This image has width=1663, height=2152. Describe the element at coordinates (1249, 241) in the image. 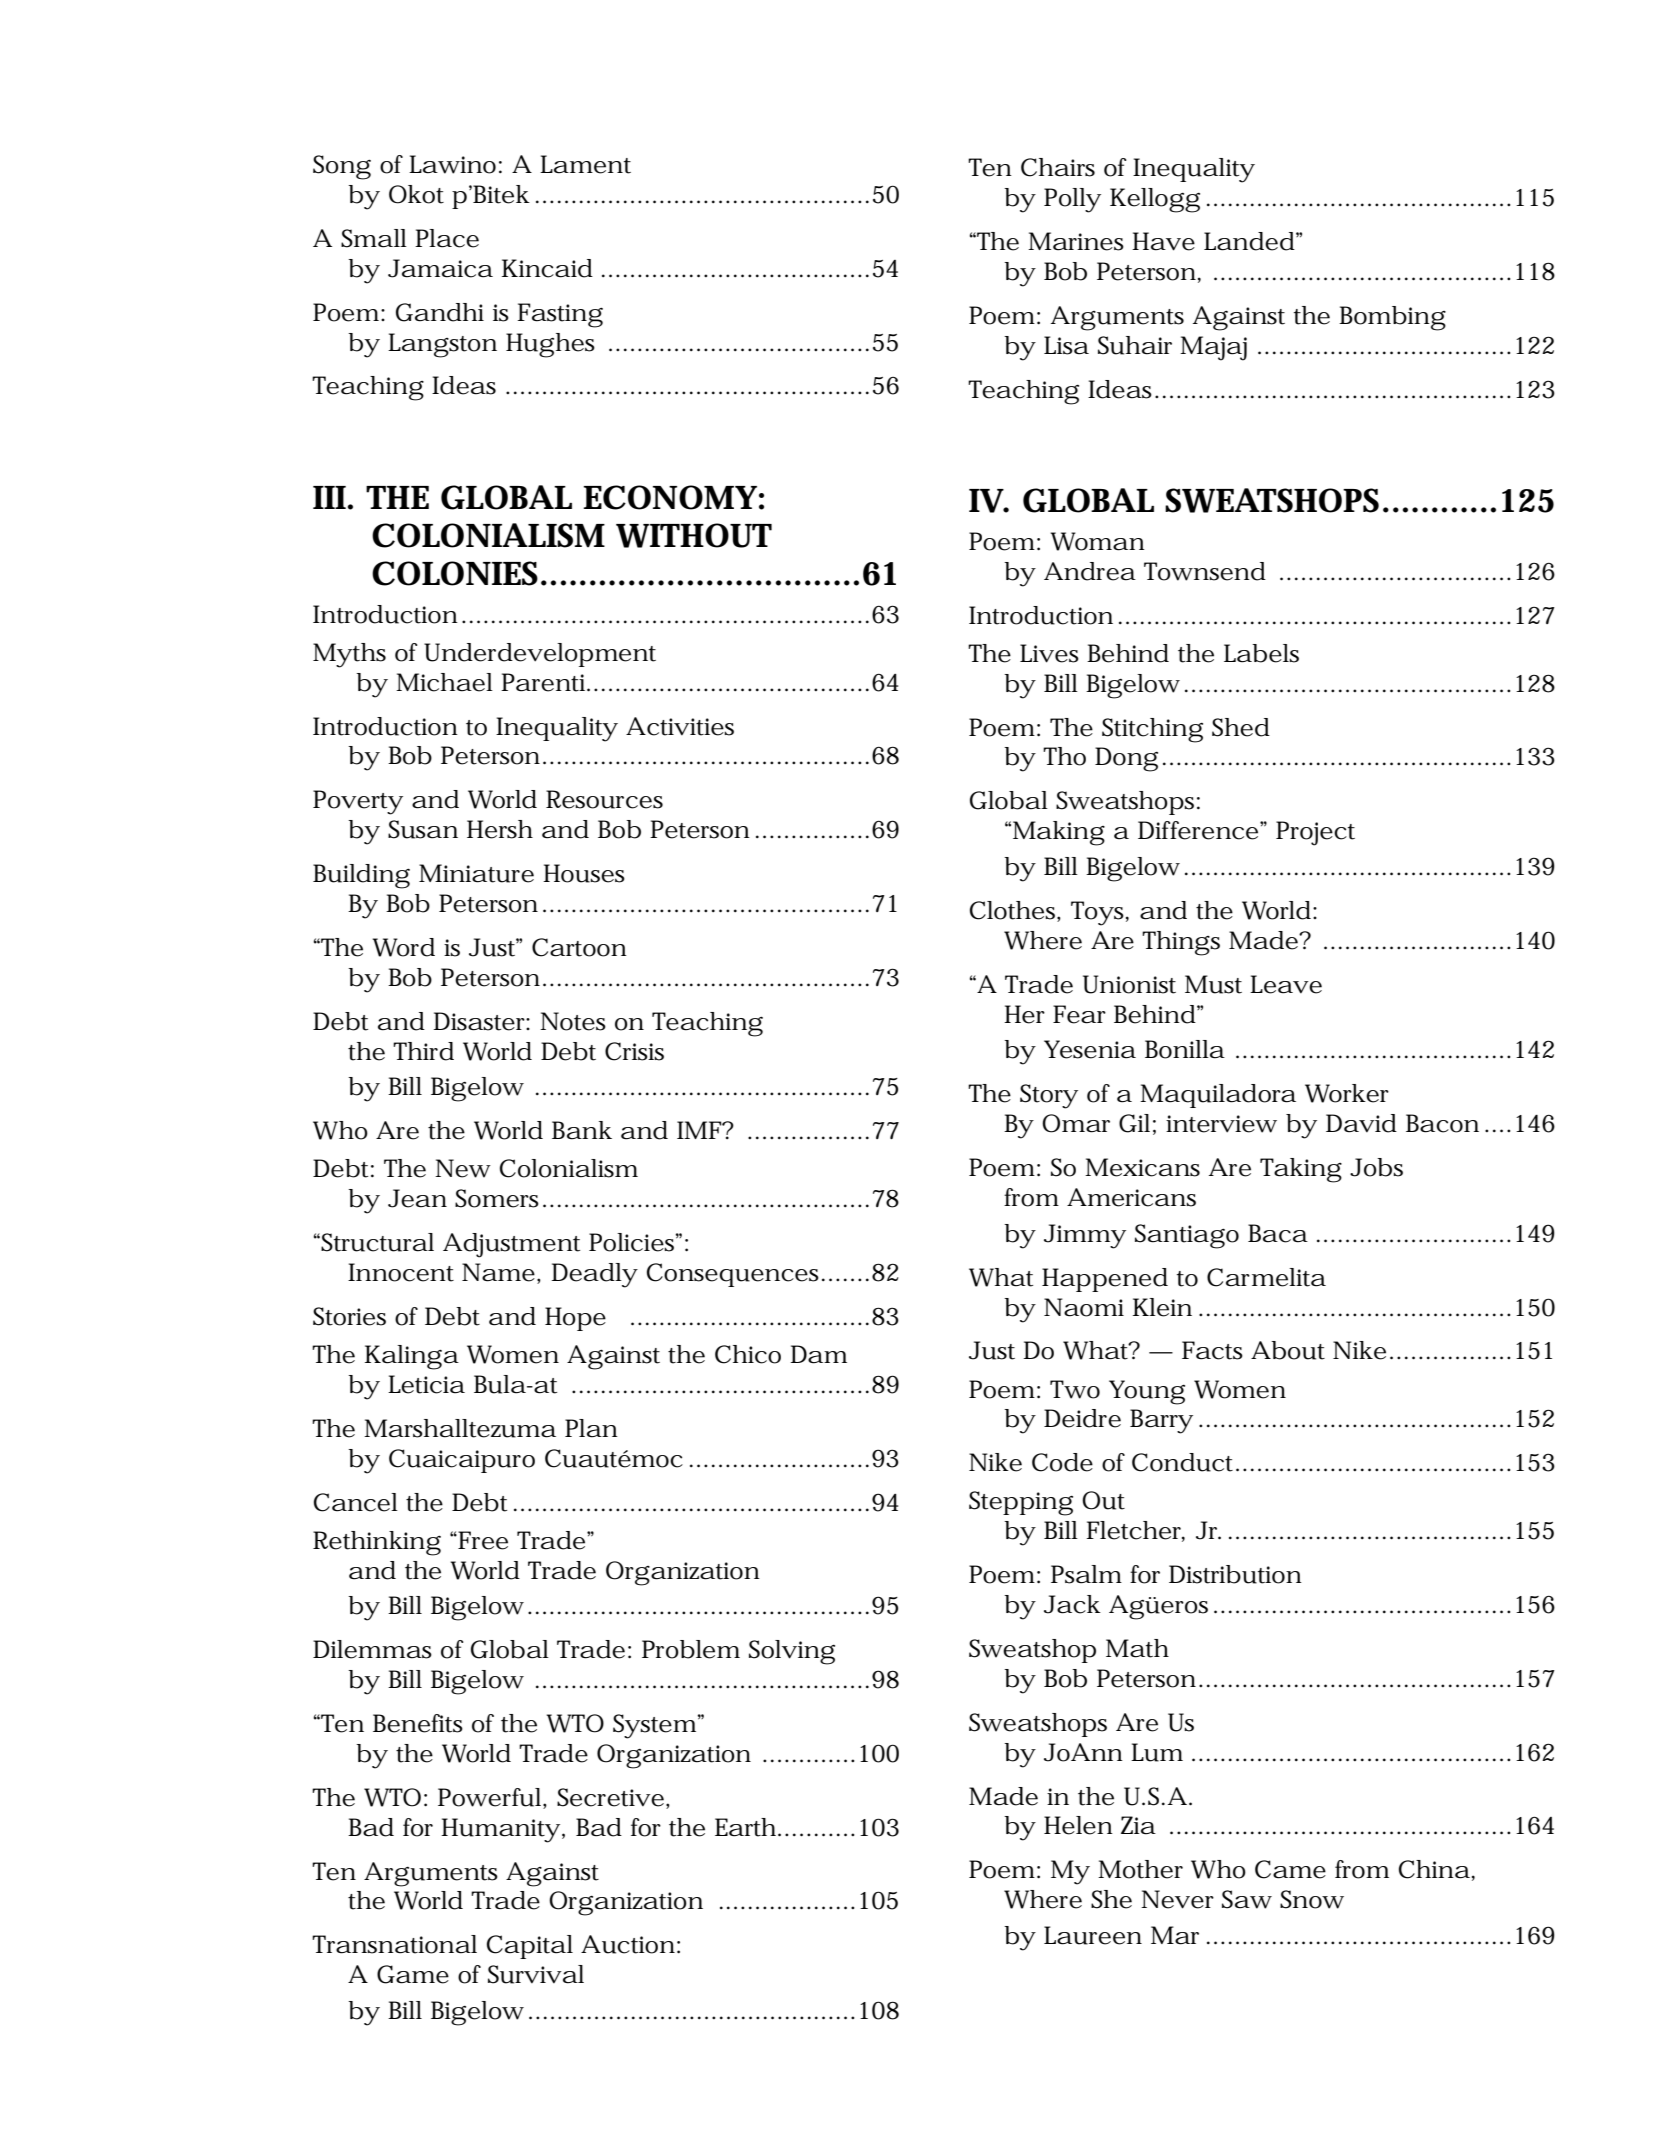

I see `Landed` at that location.
